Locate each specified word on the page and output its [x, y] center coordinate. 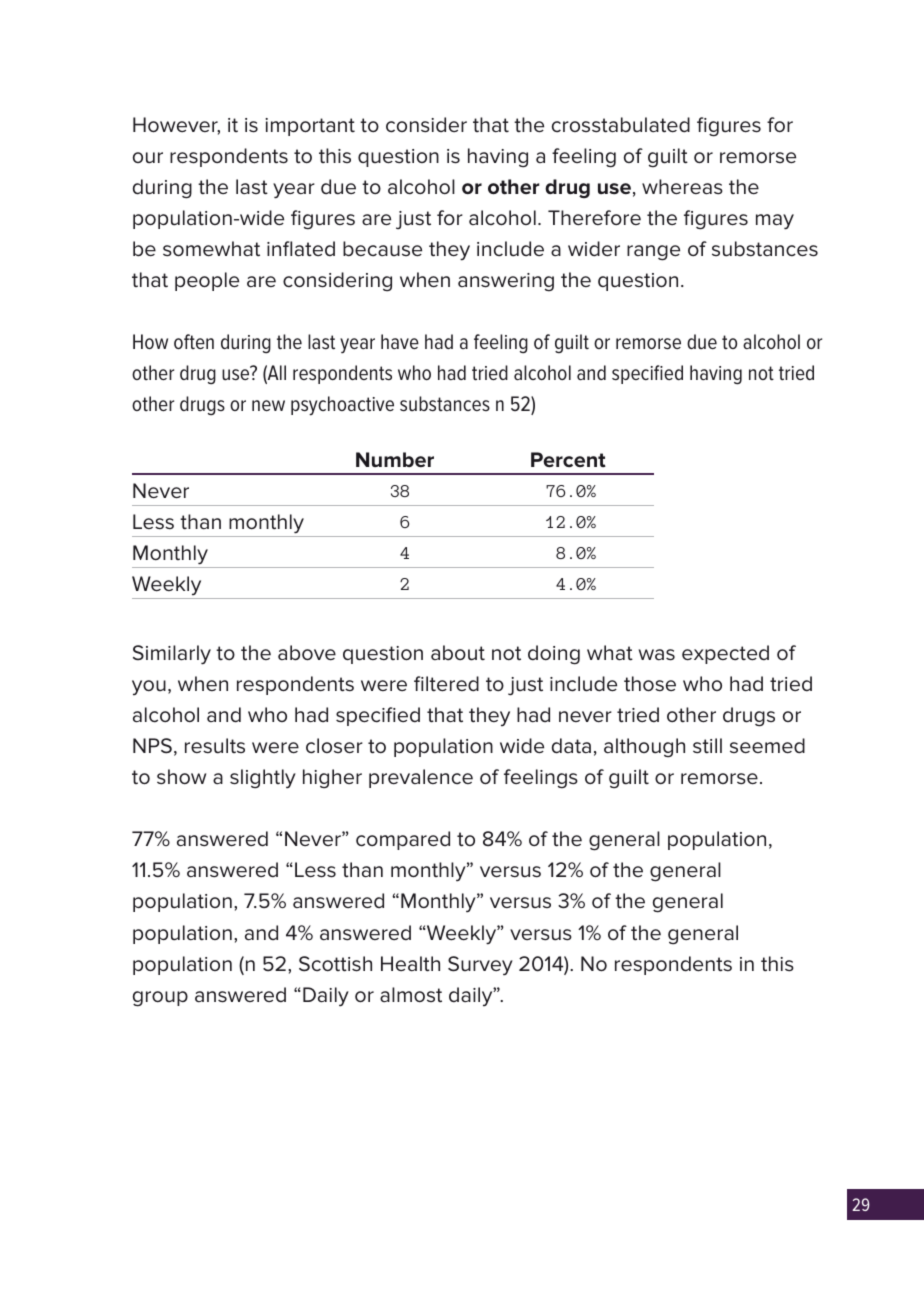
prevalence [421, 778]
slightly [263, 779]
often [194, 341]
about [458, 653]
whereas [682, 187]
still [707, 746]
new [268, 405]
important [310, 127]
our [148, 158]
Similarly [172, 655]
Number [395, 459]
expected [725, 654]
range [653, 253]
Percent [568, 460]
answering [506, 282]
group [160, 999]
